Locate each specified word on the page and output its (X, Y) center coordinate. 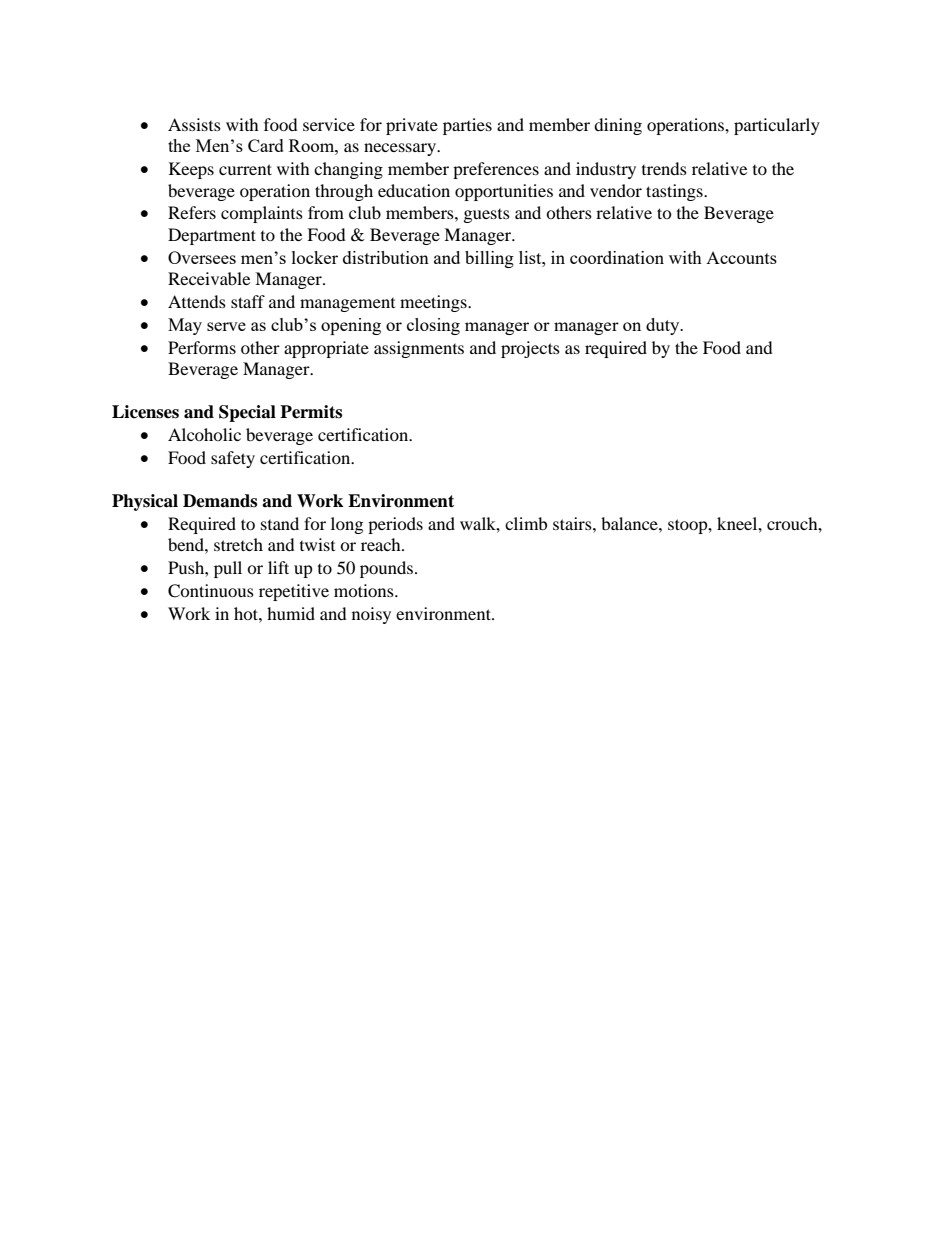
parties (467, 126)
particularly (777, 126)
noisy (371, 615)
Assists (194, 124)
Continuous (211, 591)
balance (630, 523)
